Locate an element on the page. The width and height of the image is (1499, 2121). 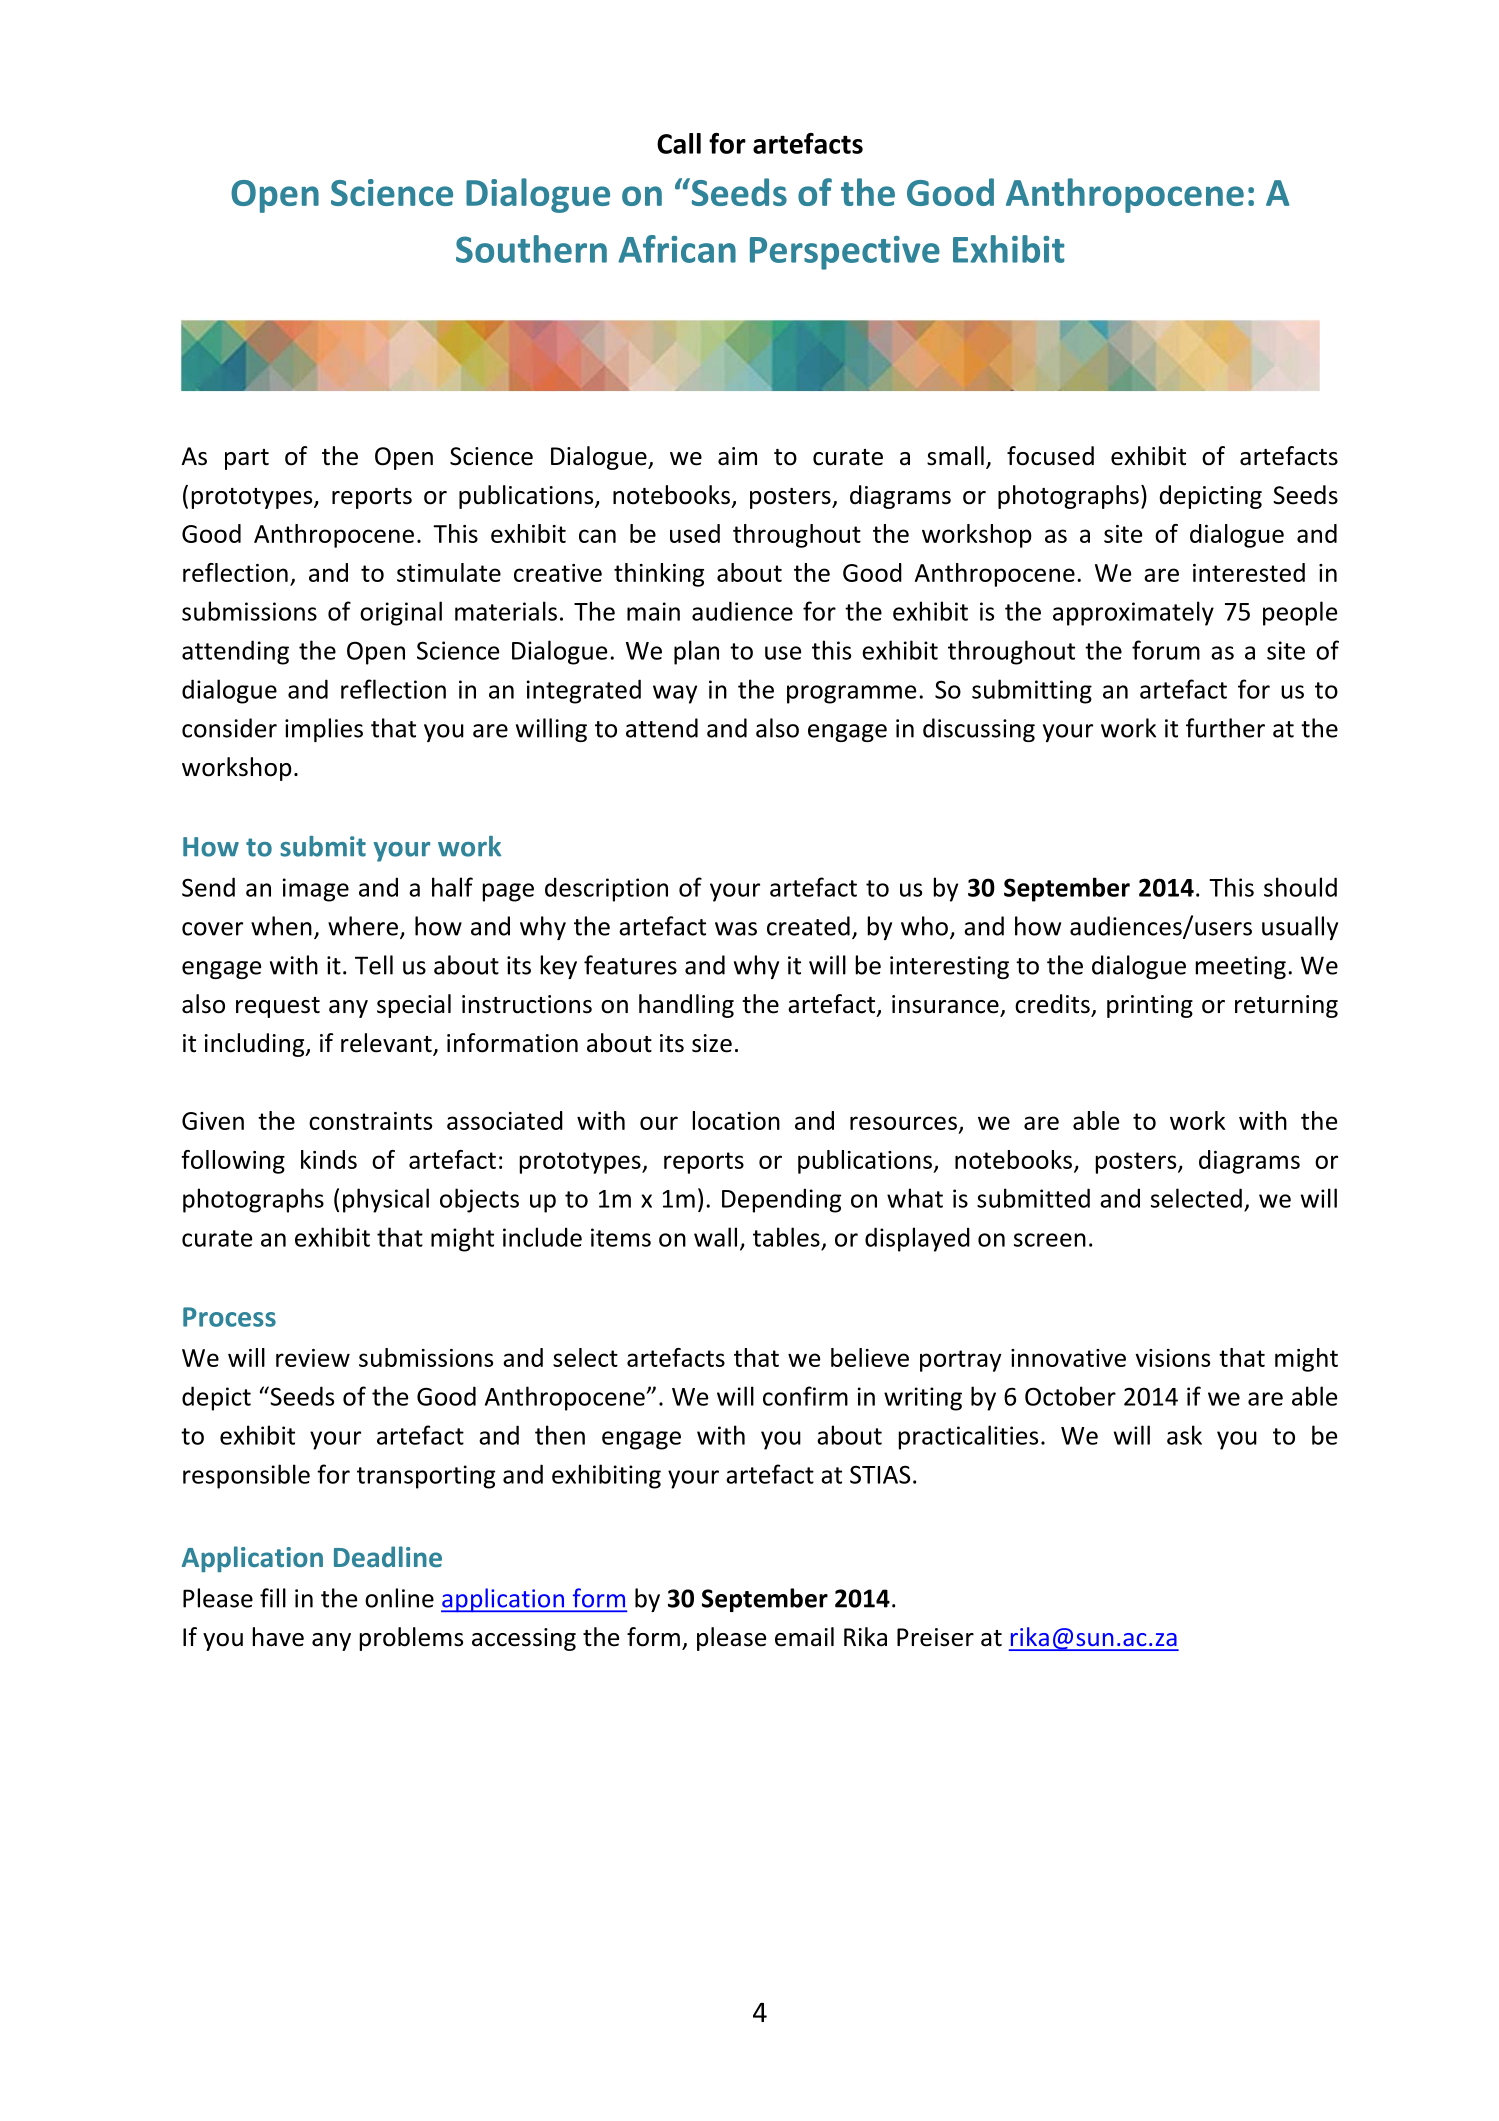
review is located at coordinates (313, 1358).
